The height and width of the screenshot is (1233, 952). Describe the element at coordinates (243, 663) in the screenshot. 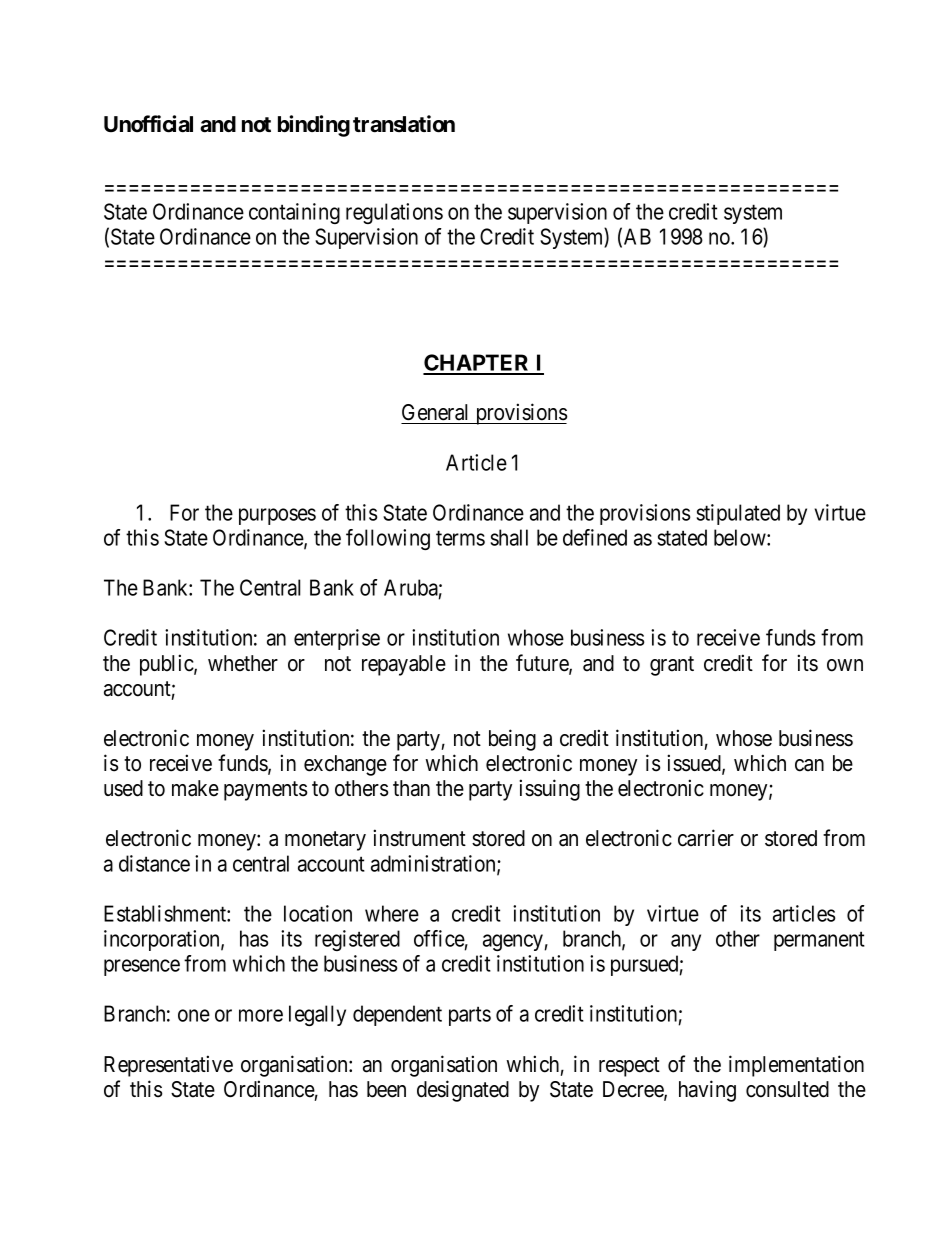

I see `whether` at that location.
